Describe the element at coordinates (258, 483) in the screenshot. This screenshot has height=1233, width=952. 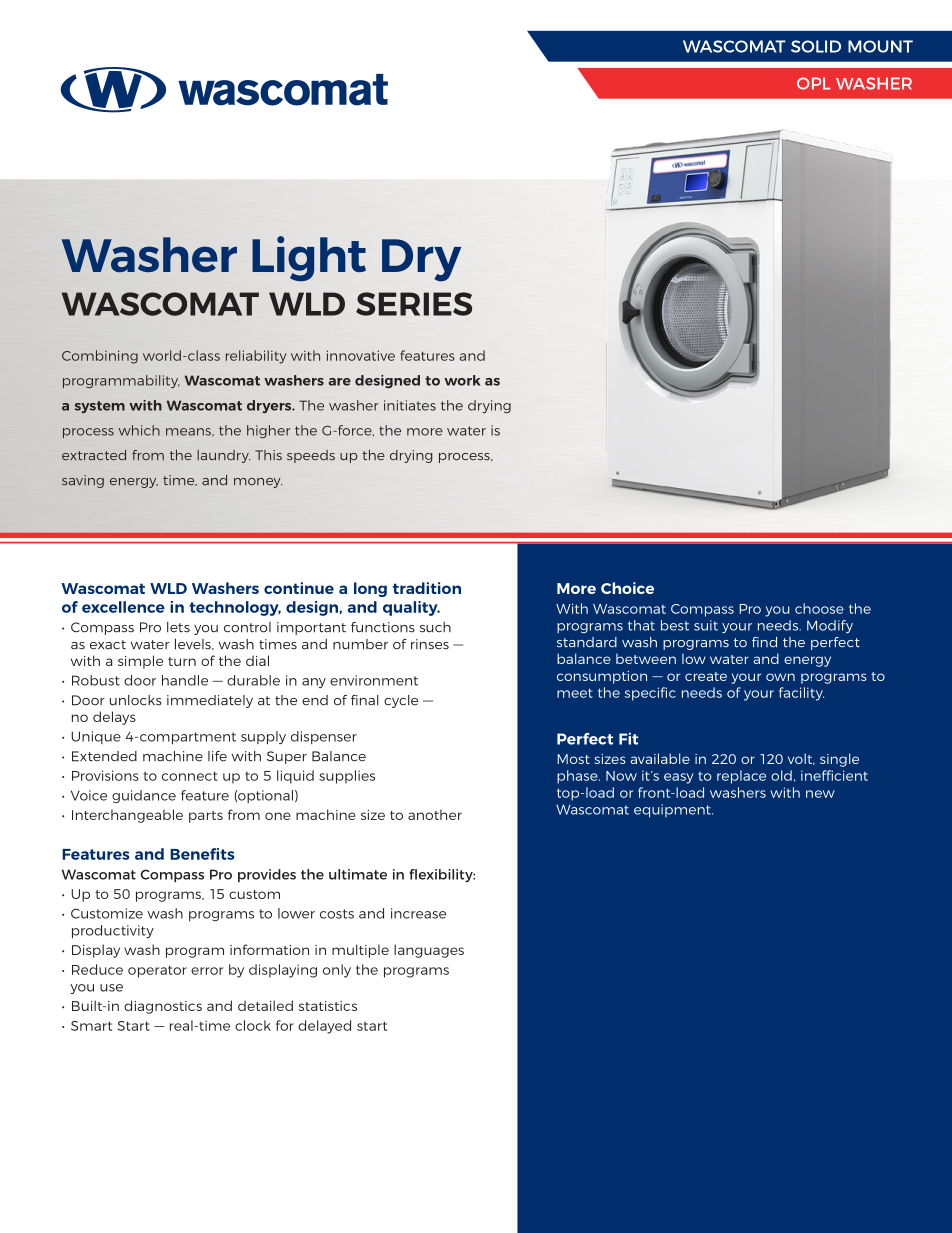
I see `money` at that location.
